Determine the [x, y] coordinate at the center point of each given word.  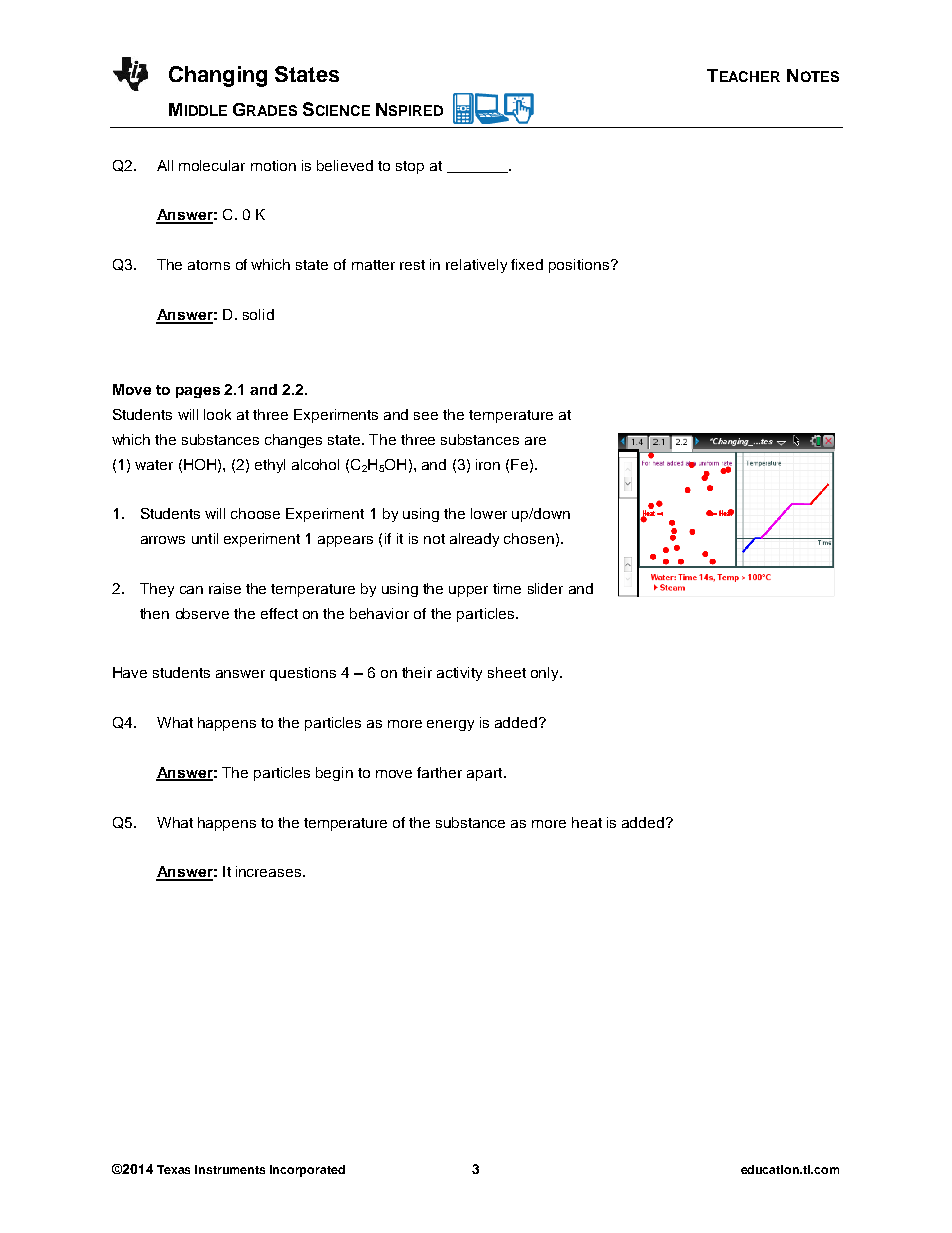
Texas [173, 1169]
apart [484, 774]
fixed [527, 264]
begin [334, 774]
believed [345, 165]
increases [270, 871]
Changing [218, 76]
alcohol [315, 464]
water [154, 465]
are [535, 441]
